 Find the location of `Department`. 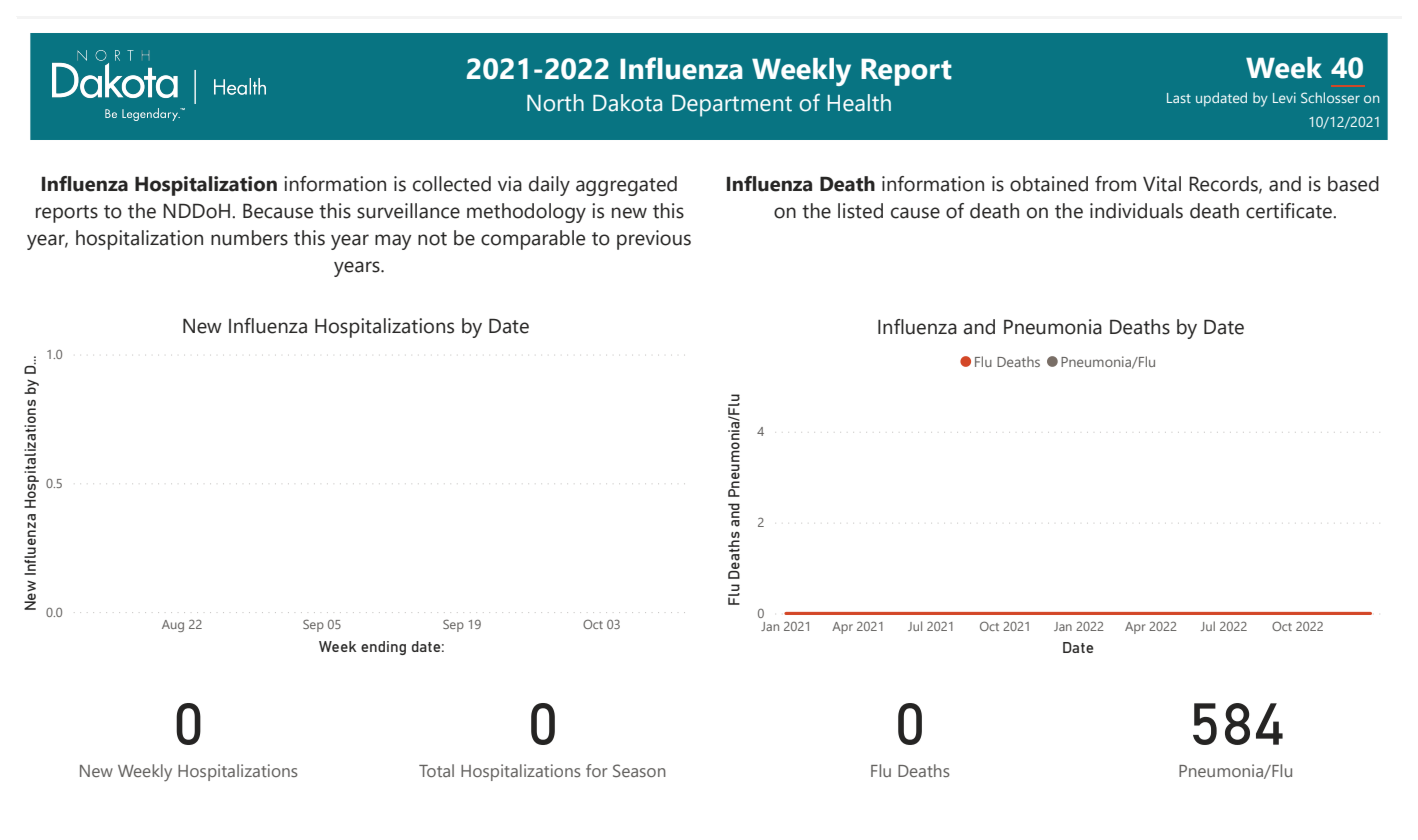

Department is located at coordinates (732, 106).
